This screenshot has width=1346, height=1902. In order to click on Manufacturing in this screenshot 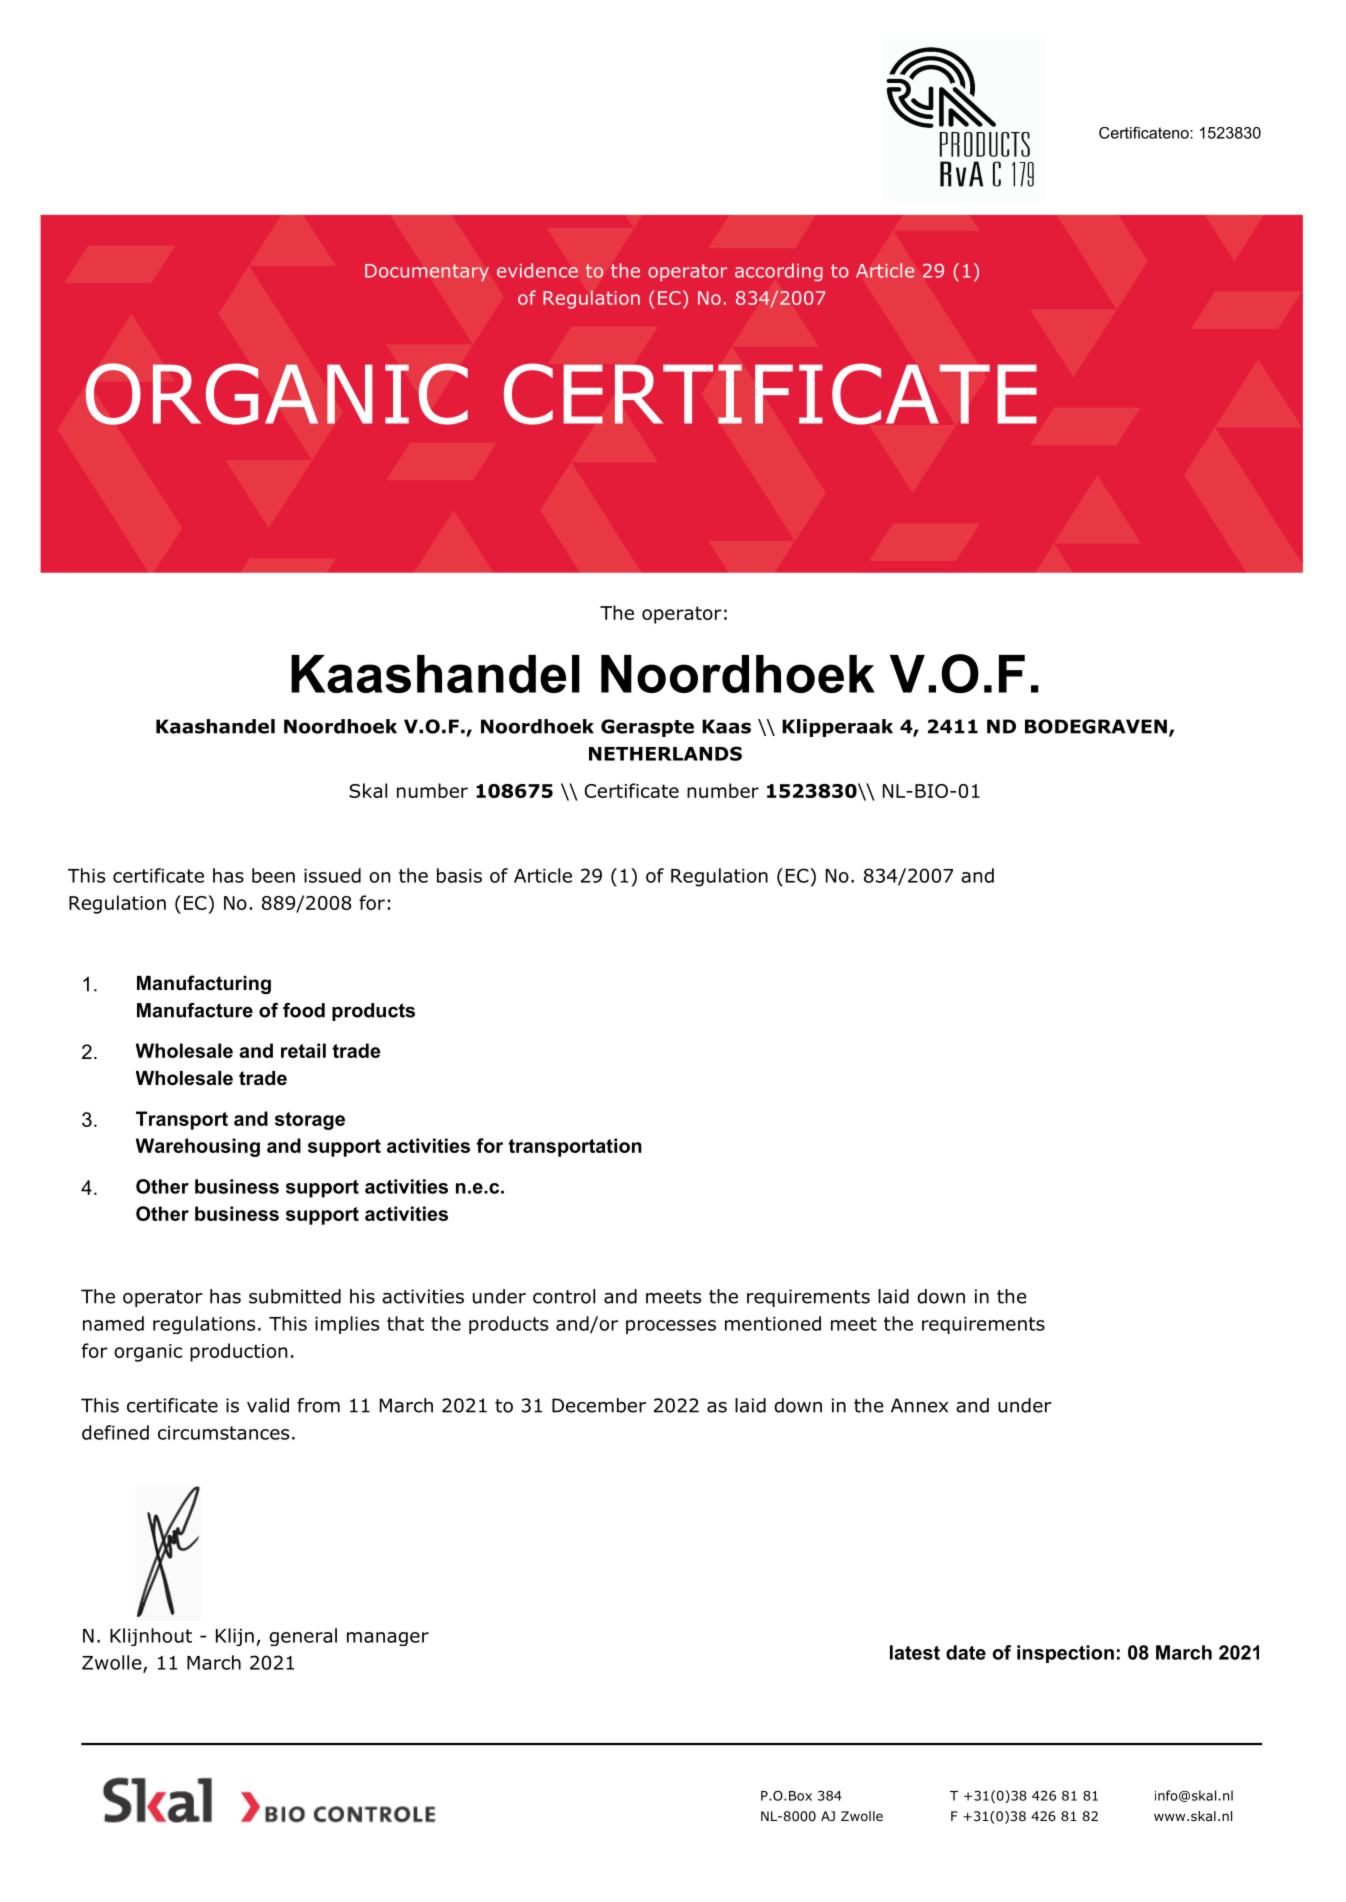, I will do `click(204, 984)`.
